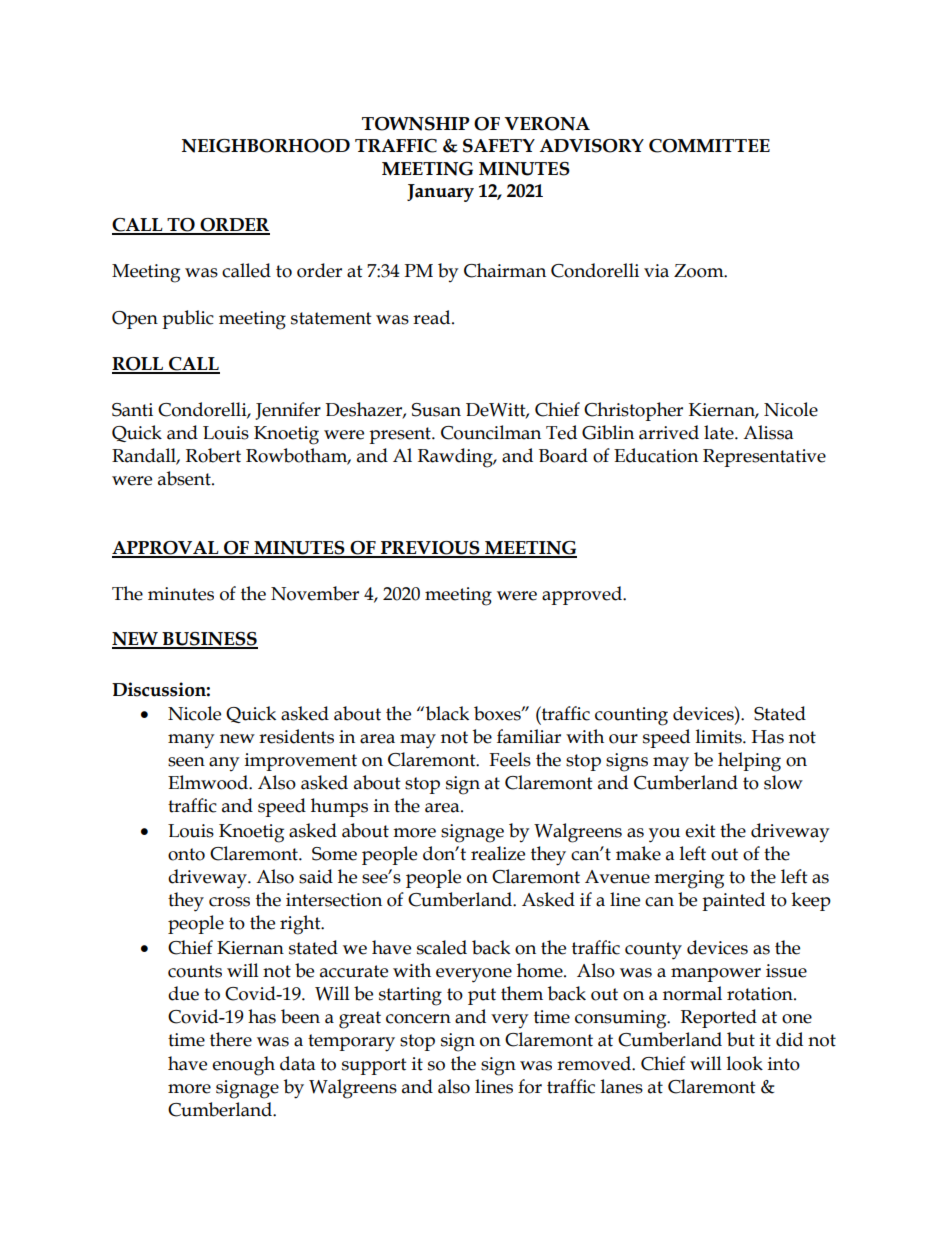  What do you see at coordinates (288, 411) in the page?
I see `Jennifer` at bounding box center [288, 411].
